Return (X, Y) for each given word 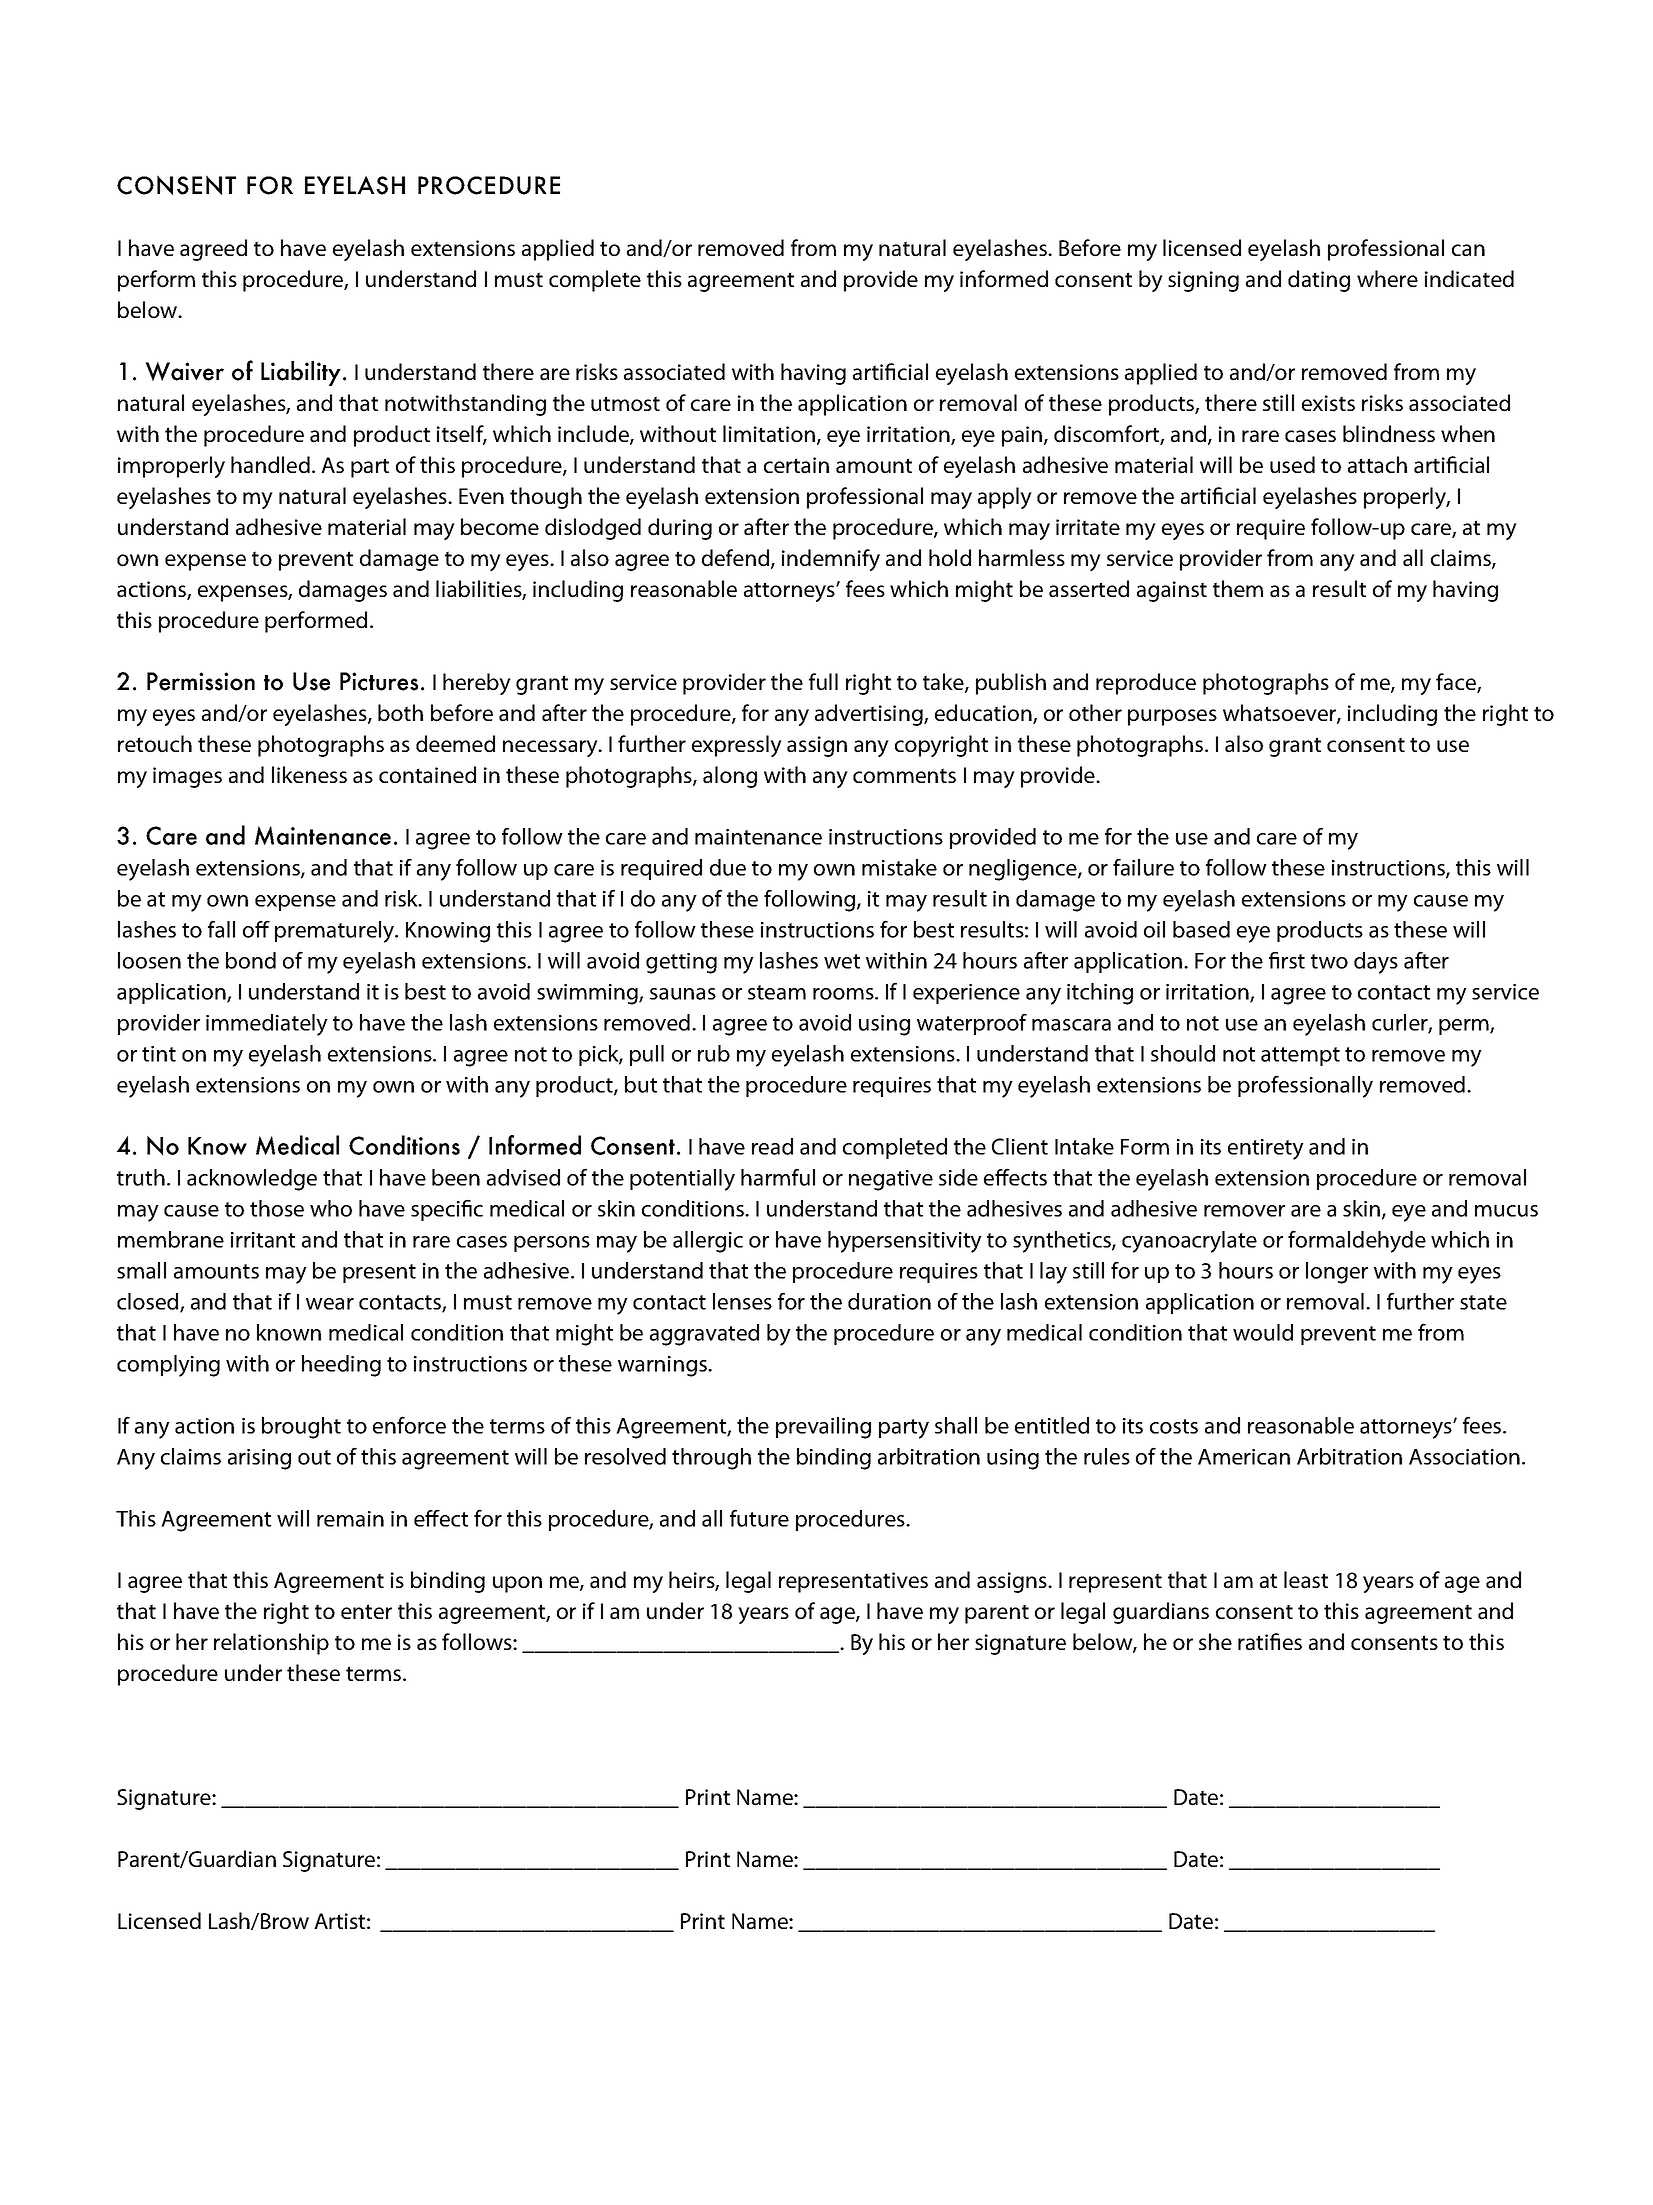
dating (1319, 281)
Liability (301, 373)
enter (366, 1611)
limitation (769, 434)
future (759, 1518)
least (1306, 1580)
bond (251, 960)
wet (842, 961)
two (1329, 961)
